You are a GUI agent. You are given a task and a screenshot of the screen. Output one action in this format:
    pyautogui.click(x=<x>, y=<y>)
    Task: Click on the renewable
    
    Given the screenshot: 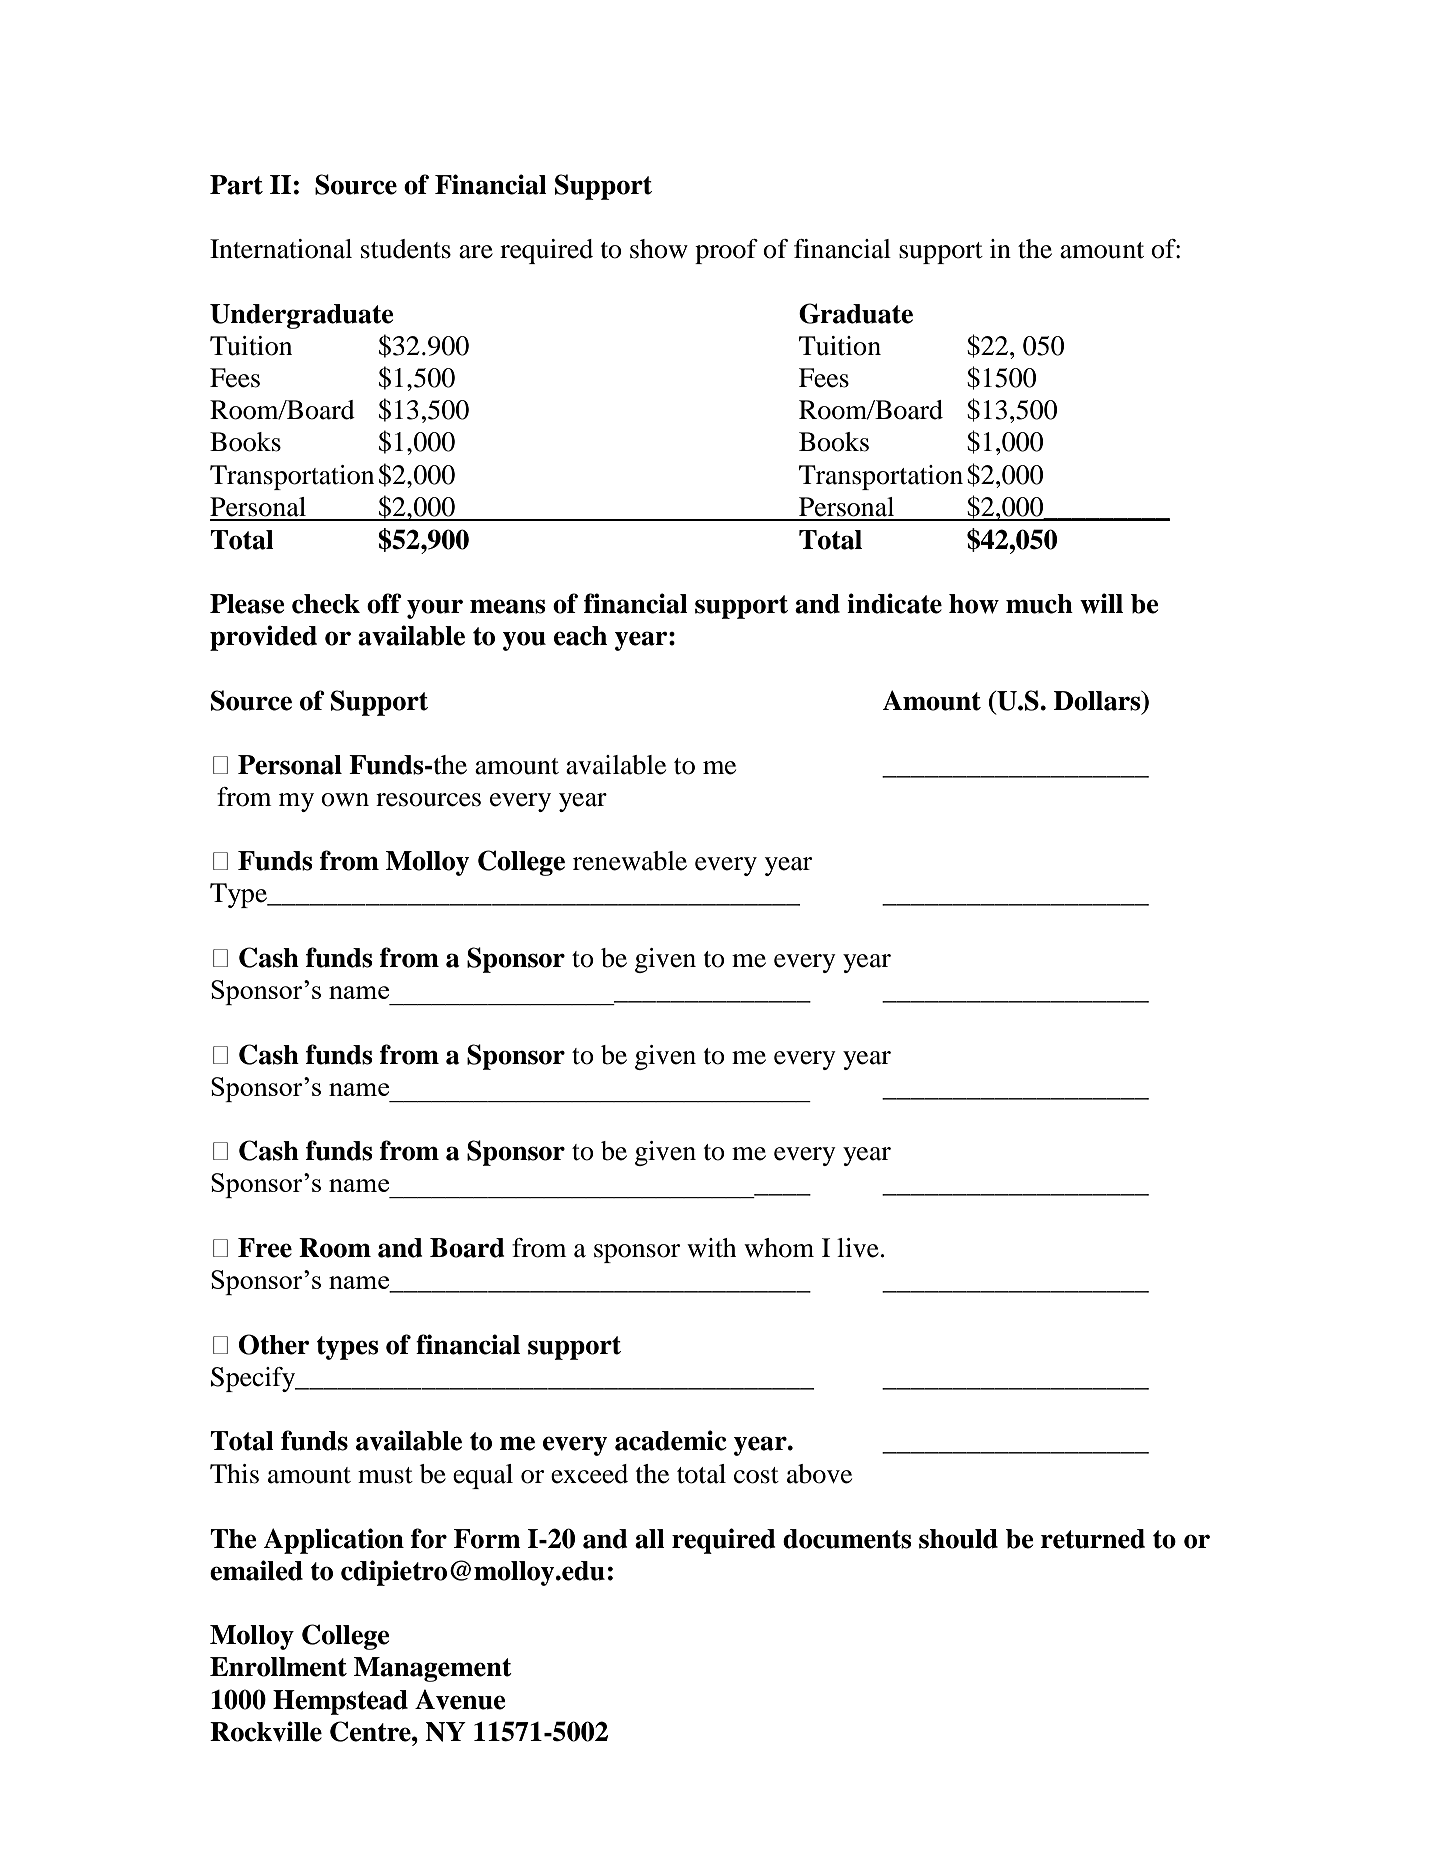 What is the action you would take?
    pyautogui.click(x=630, y=861)
